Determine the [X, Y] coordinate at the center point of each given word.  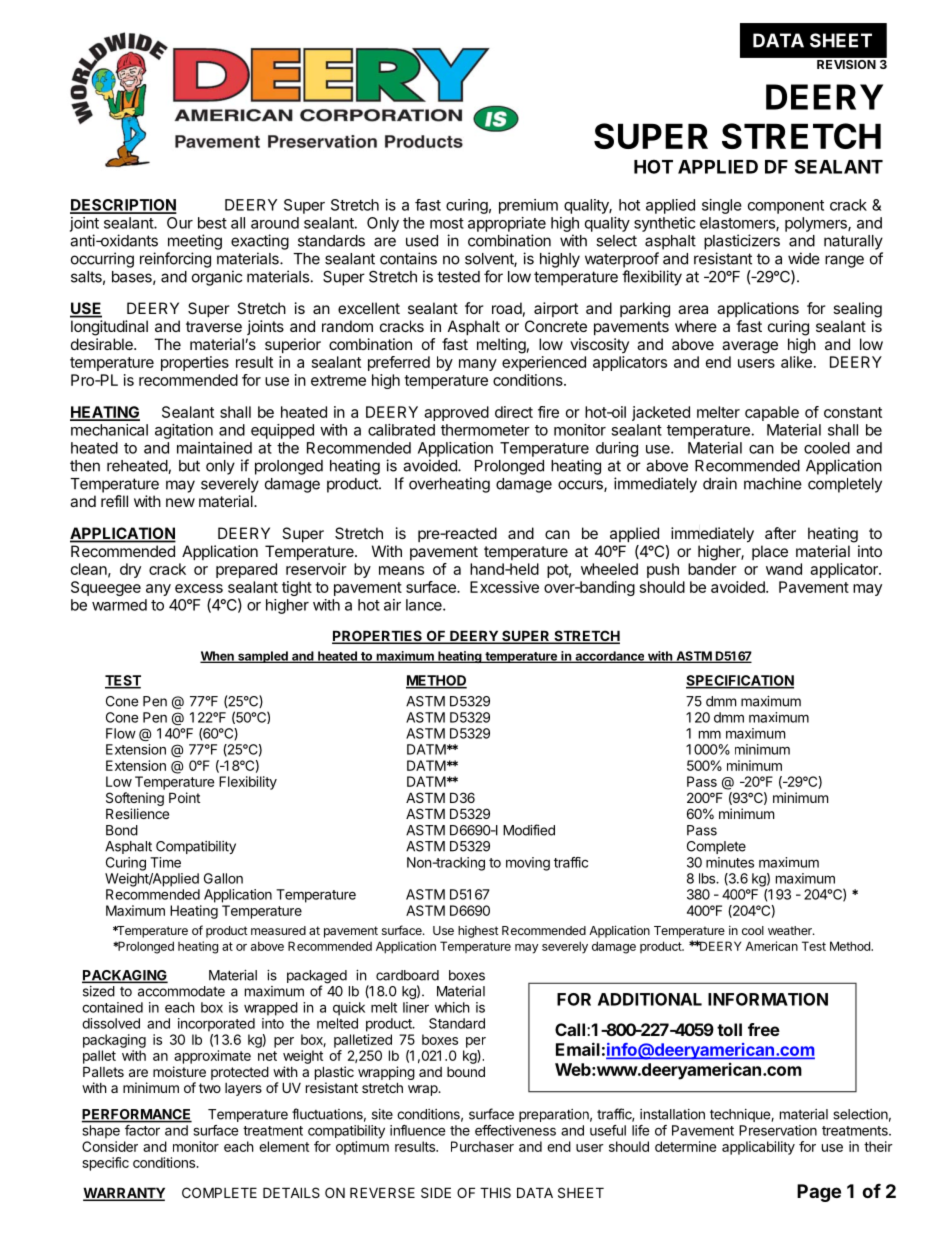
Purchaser [482, 1146]
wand [784, 569]
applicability [758, 1148]
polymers [817, 224]
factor [142, 1130]
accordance [609, 657]
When [218, 657]
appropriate [507, 224]
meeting [195, 242]
